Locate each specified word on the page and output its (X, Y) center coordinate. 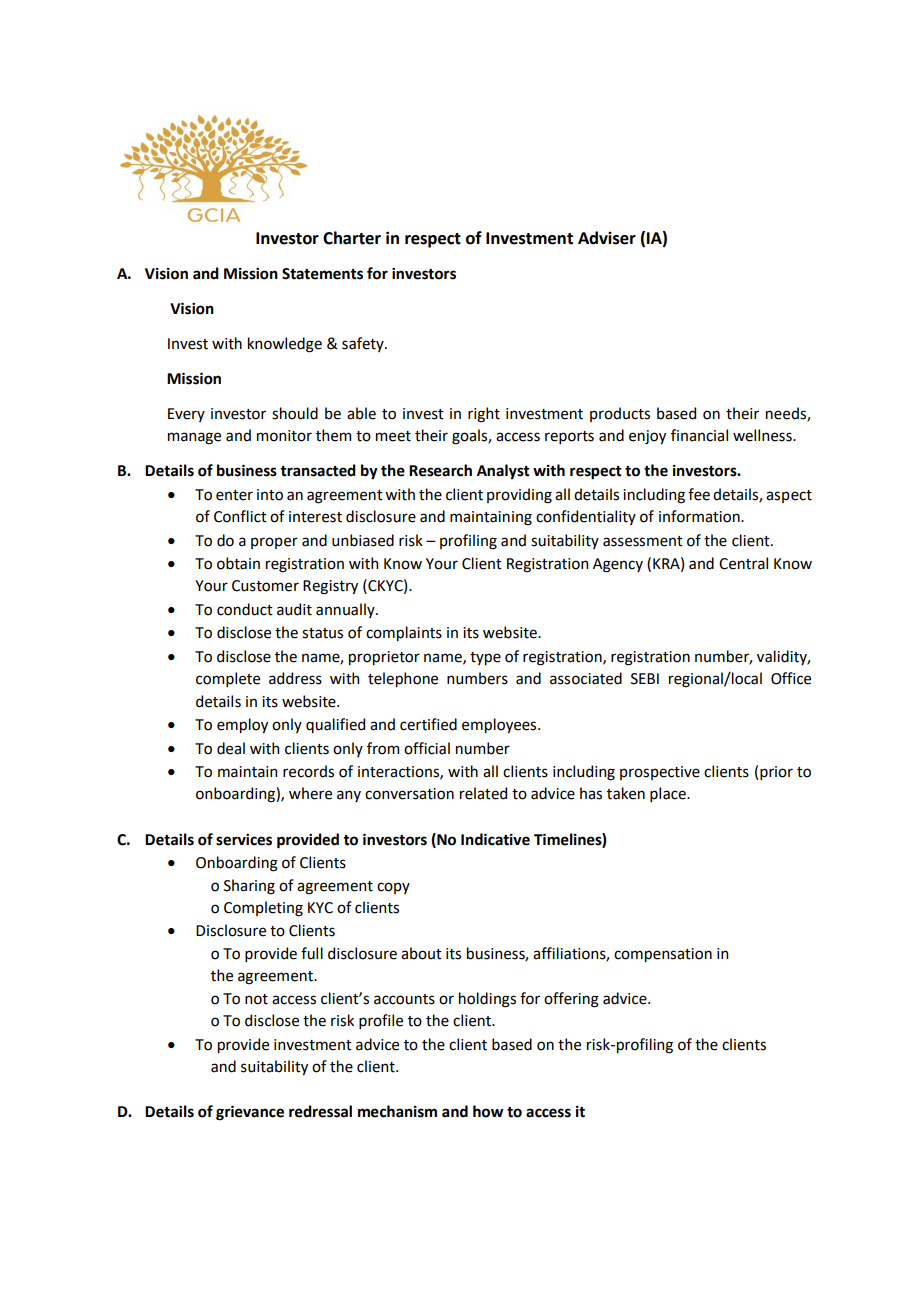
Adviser (607, 238)
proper (274, 543)
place (669, 794)
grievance (250, 1113)
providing (519, 496)
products (620, 414)
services (244, 840)
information (700, 516)
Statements (322, 274)
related (483, 793)
